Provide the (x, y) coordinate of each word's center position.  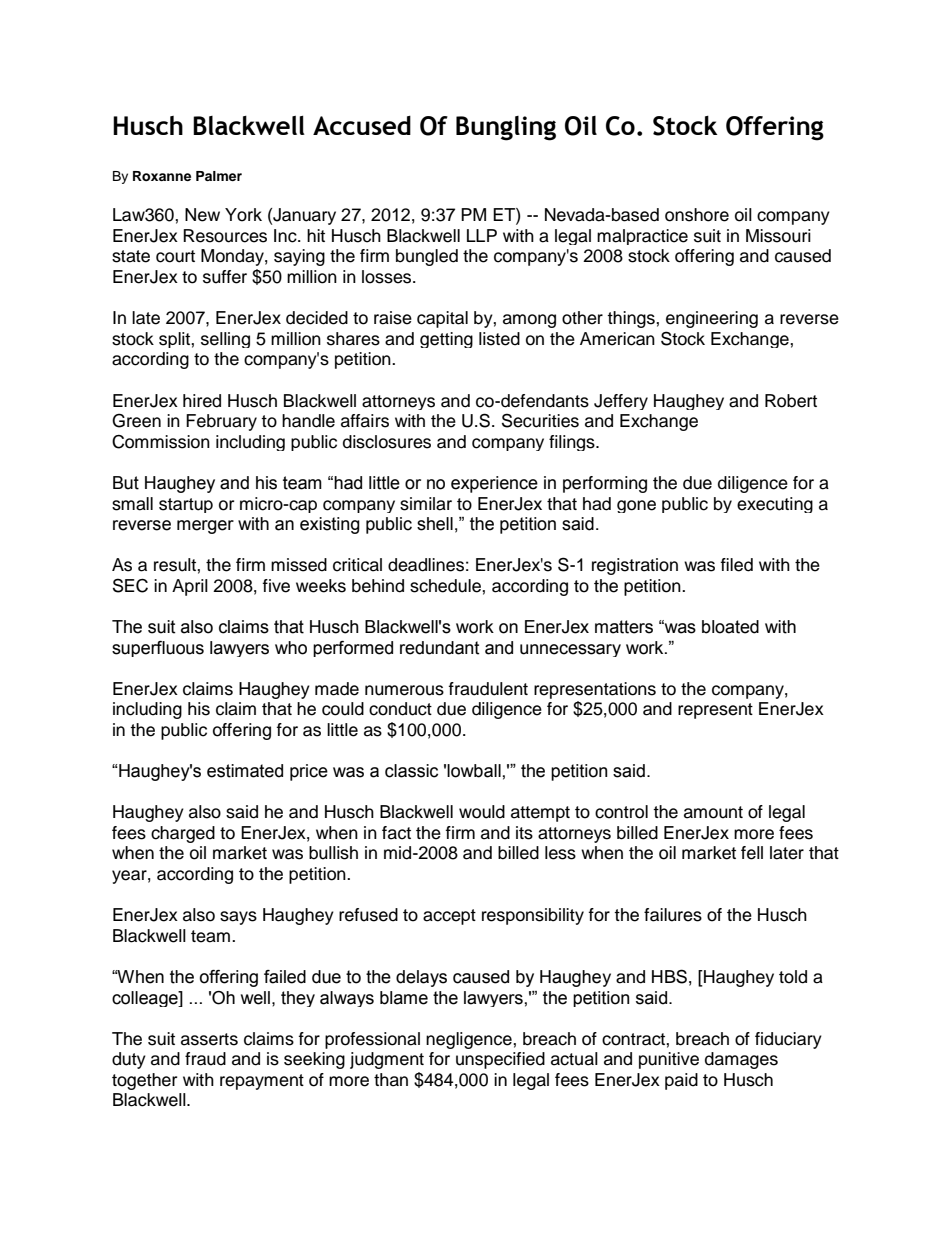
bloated (730, 627)
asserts (209, 1039)
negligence (470, 1040)
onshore (697, 215)
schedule (446, 586)
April (190, 587)
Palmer (219, 176)
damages (741, 1060)
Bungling (506, 128)
